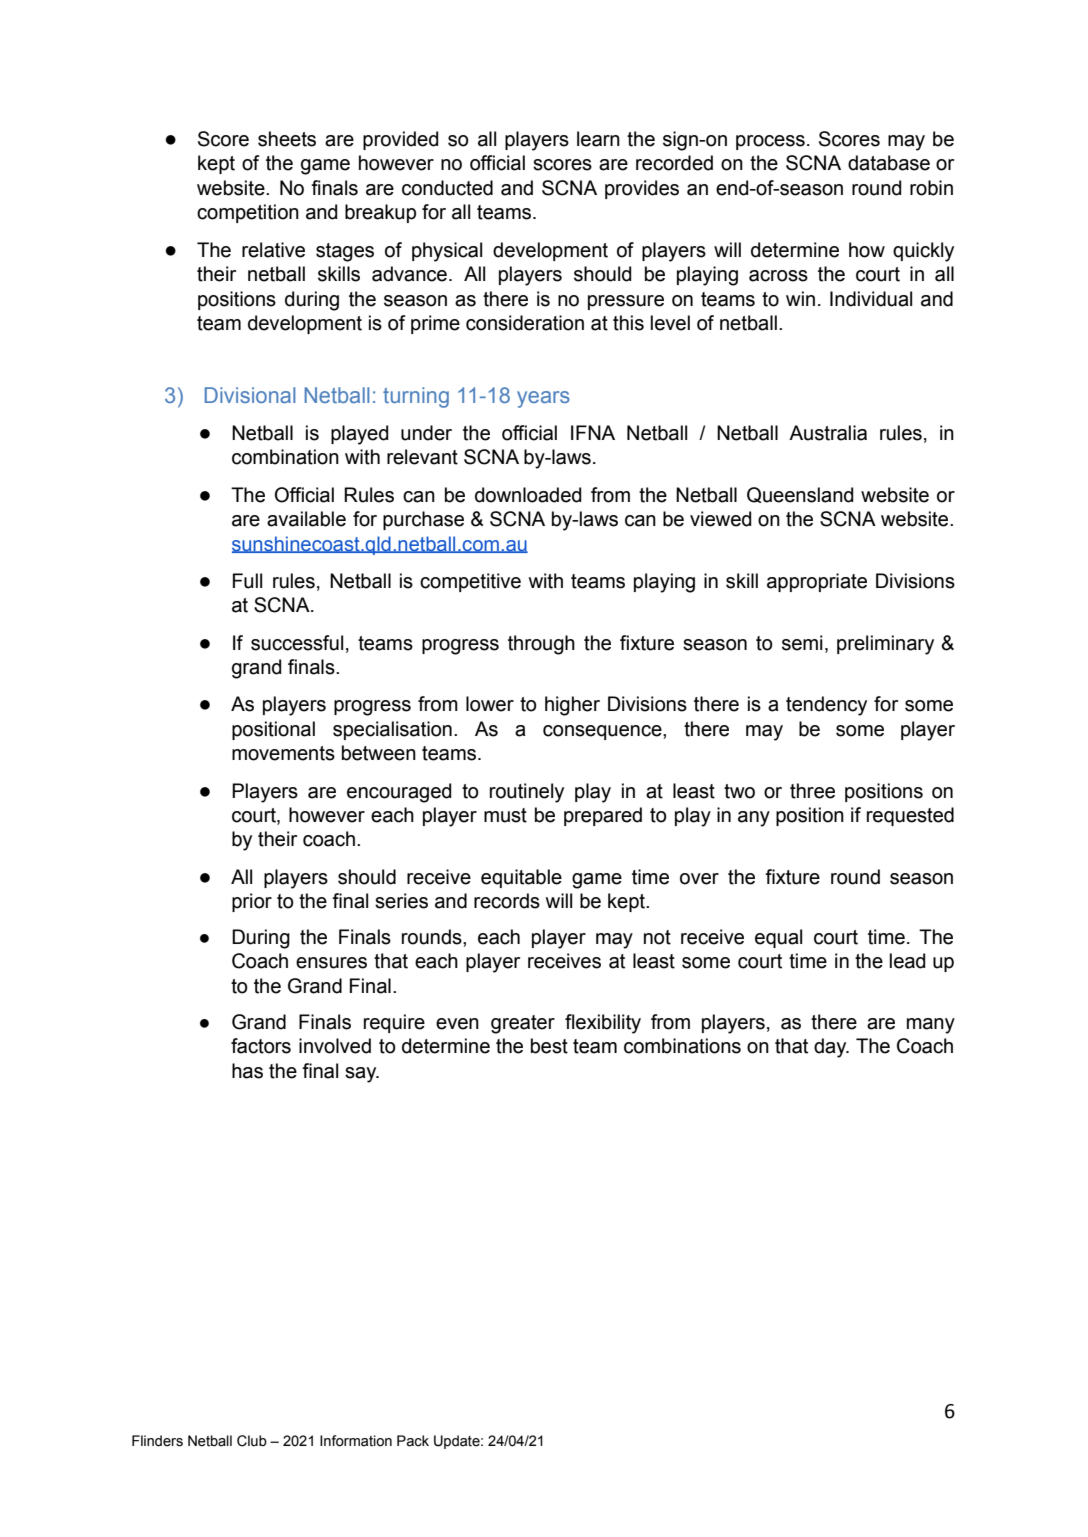  Describe the element at coordinates (283, 753) in the screenshot. I see `movements` at that location.
